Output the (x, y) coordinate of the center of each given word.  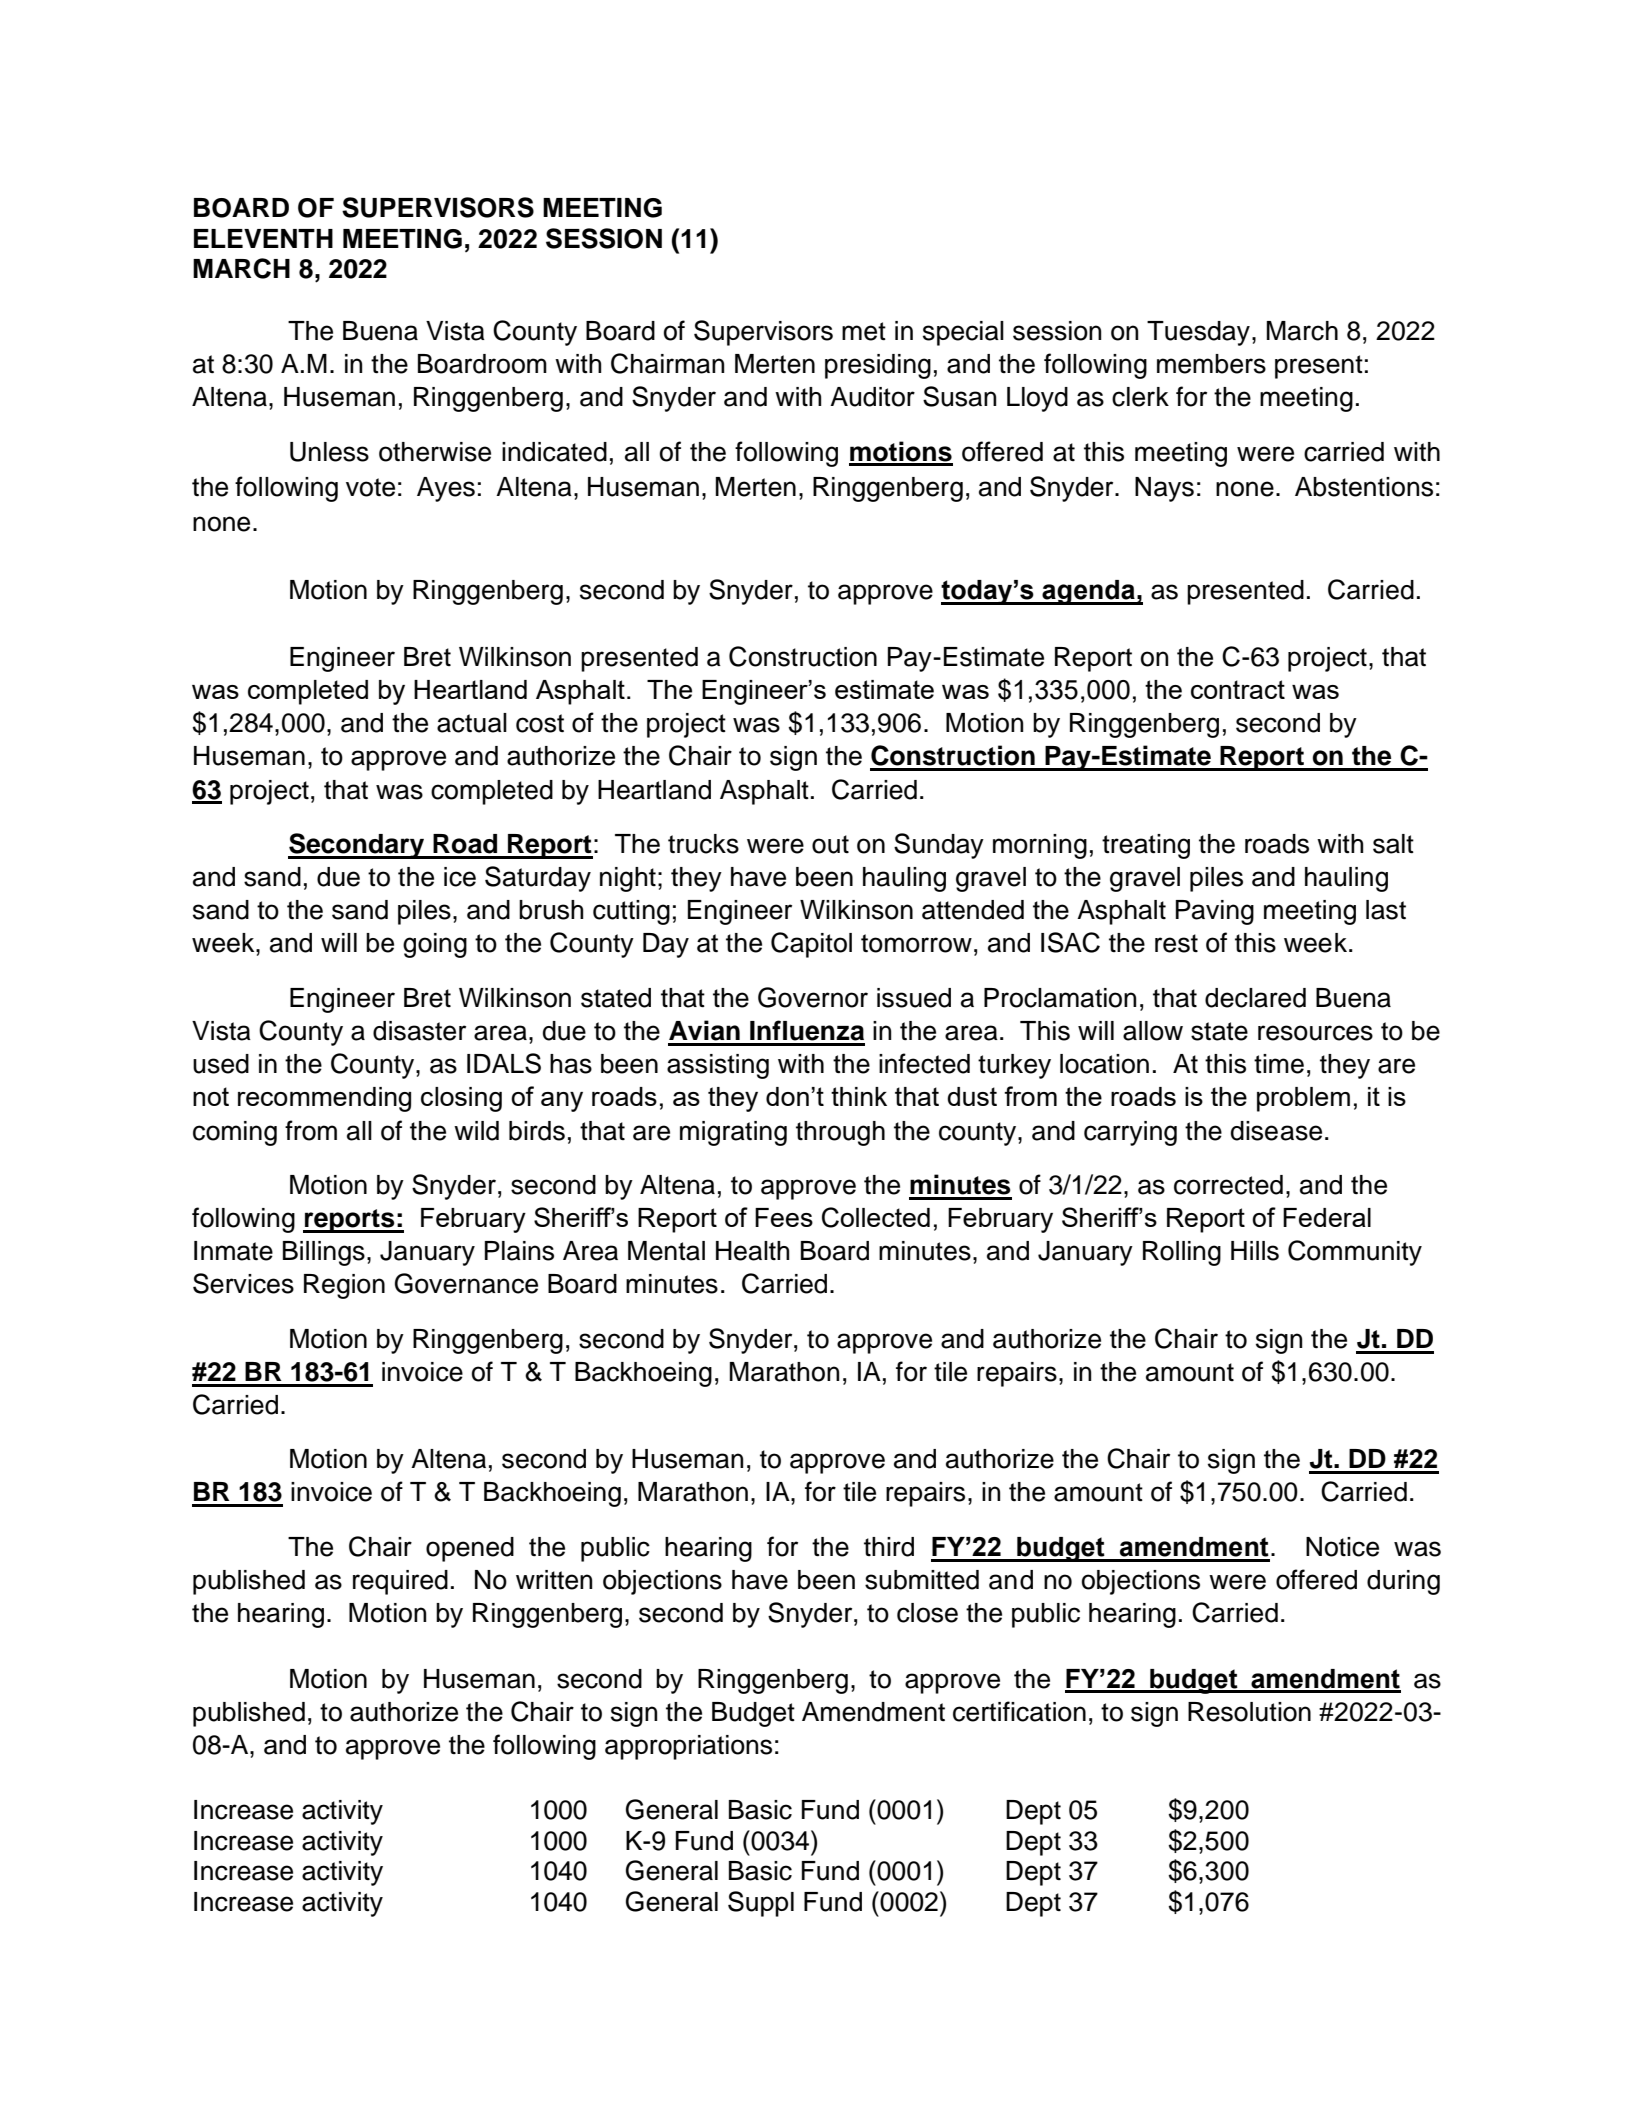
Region (344, 1286)
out (830, 844)
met (864, 331)
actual (472, 723)
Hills (1255, 1251)
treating (1146, 846)
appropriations (688, 1747)
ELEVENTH (263, 238)
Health (752, 1251)
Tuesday (1198, 333)
